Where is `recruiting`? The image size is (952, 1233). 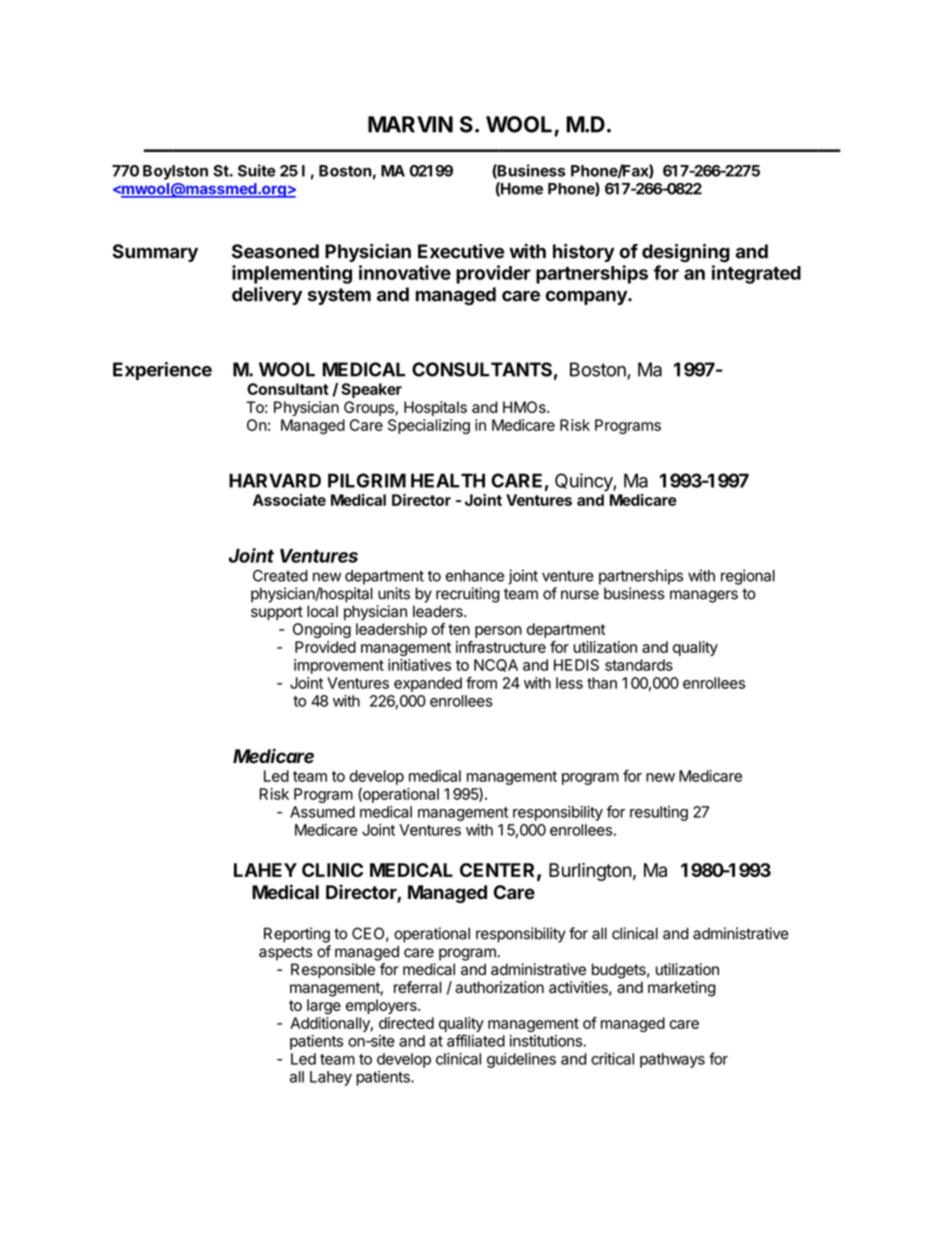 recruiting is located at coordinates (468, 595).
